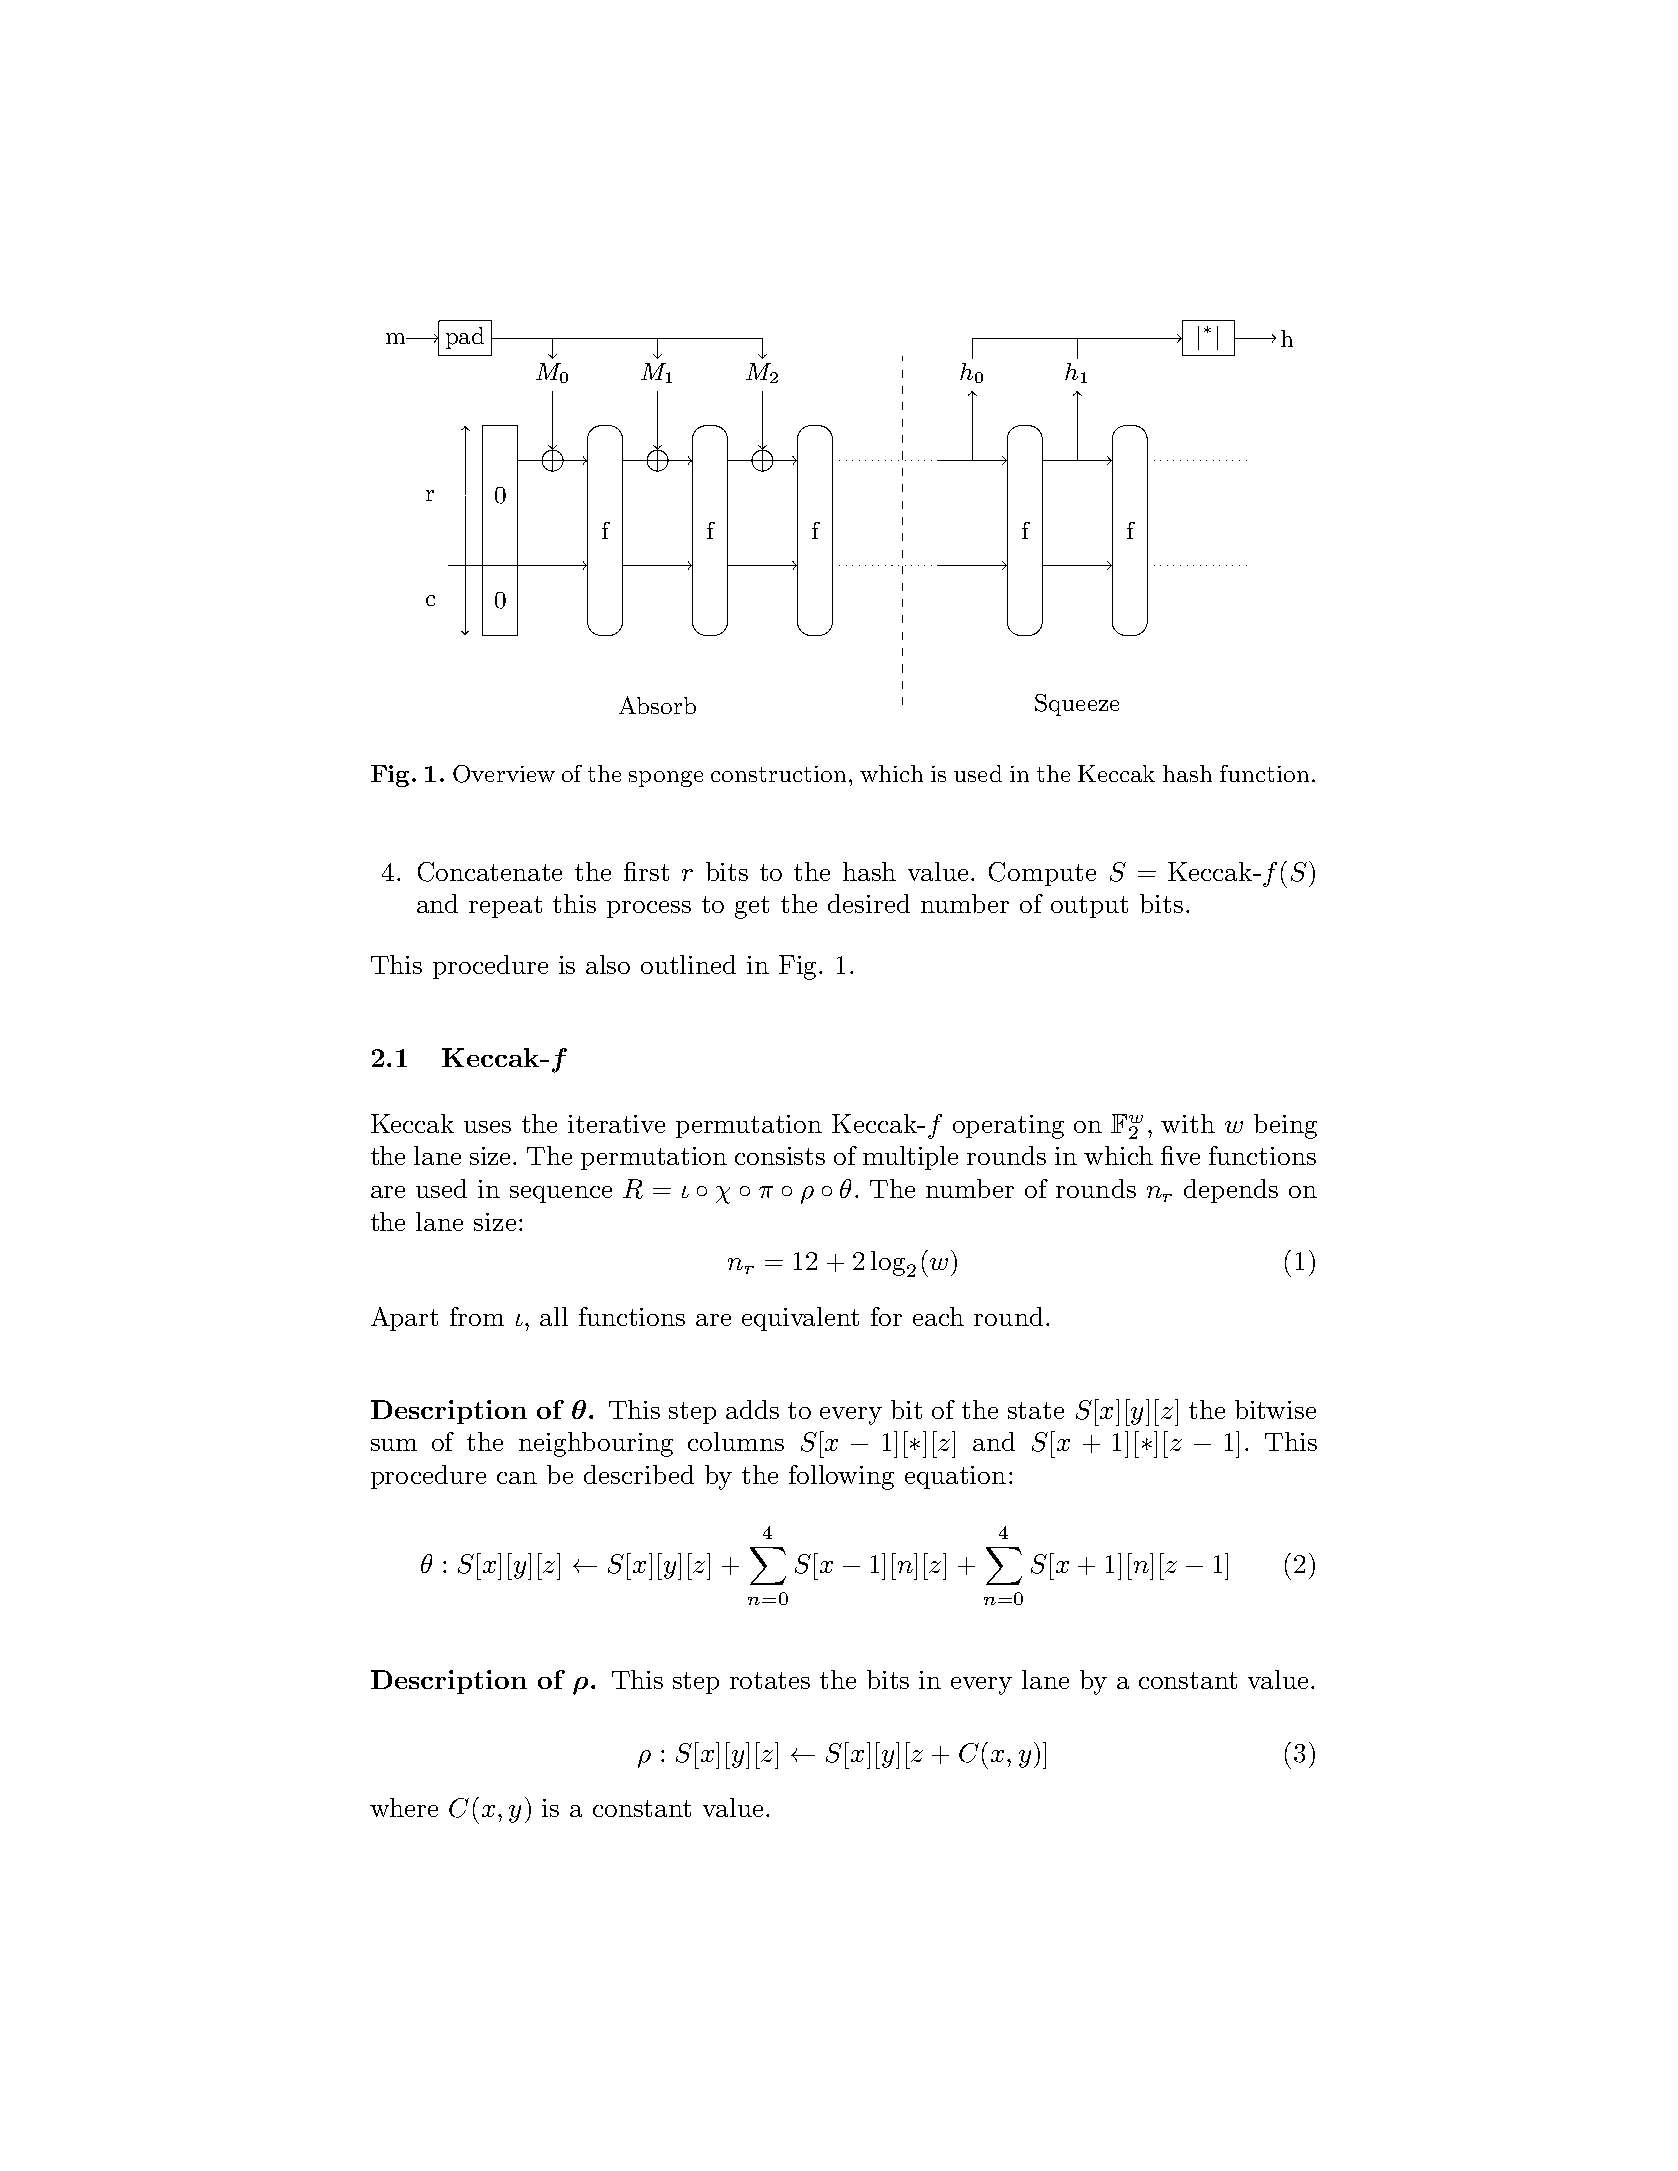 The width and height of the screenshot is (1678, 2171). I want to click on construction, so click(778, 774).
